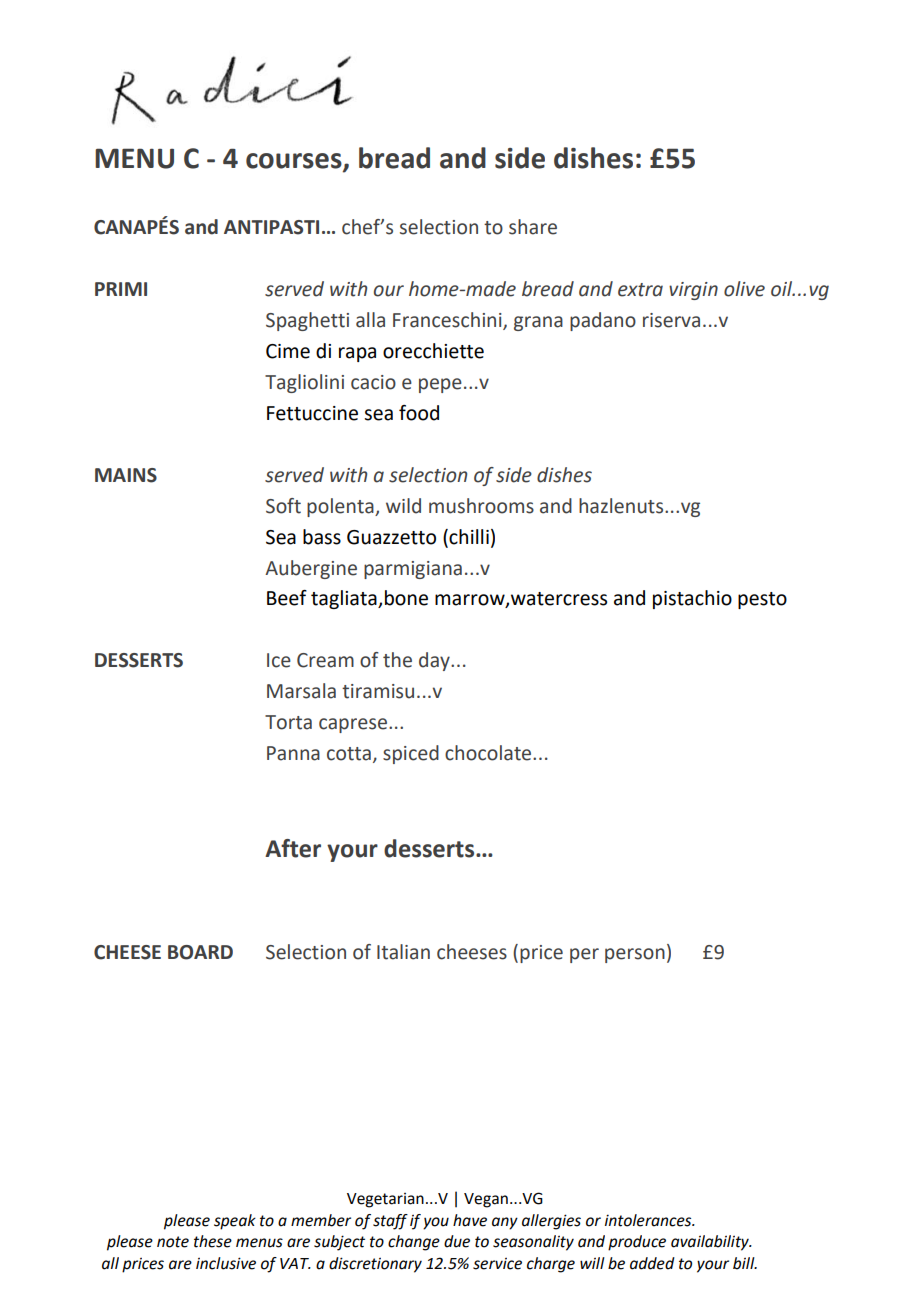 The height and width of the screenshot is (1311, 924). What do you see at coordinates (293, 753) in the screenshot?
I see `Panna` at bounding box center [293, 753].
